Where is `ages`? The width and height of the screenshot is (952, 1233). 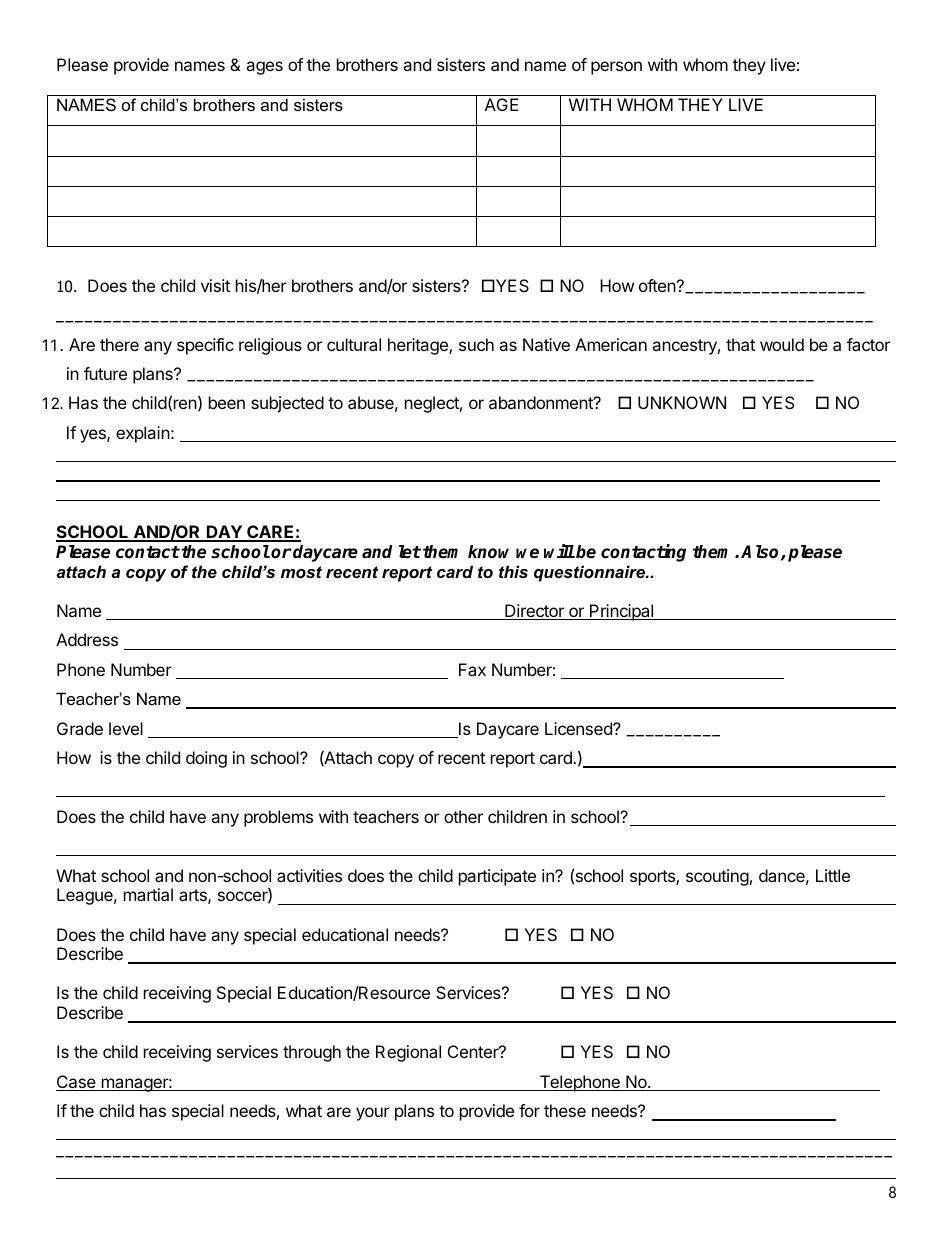
ages is located at coordinates (264, 68).
